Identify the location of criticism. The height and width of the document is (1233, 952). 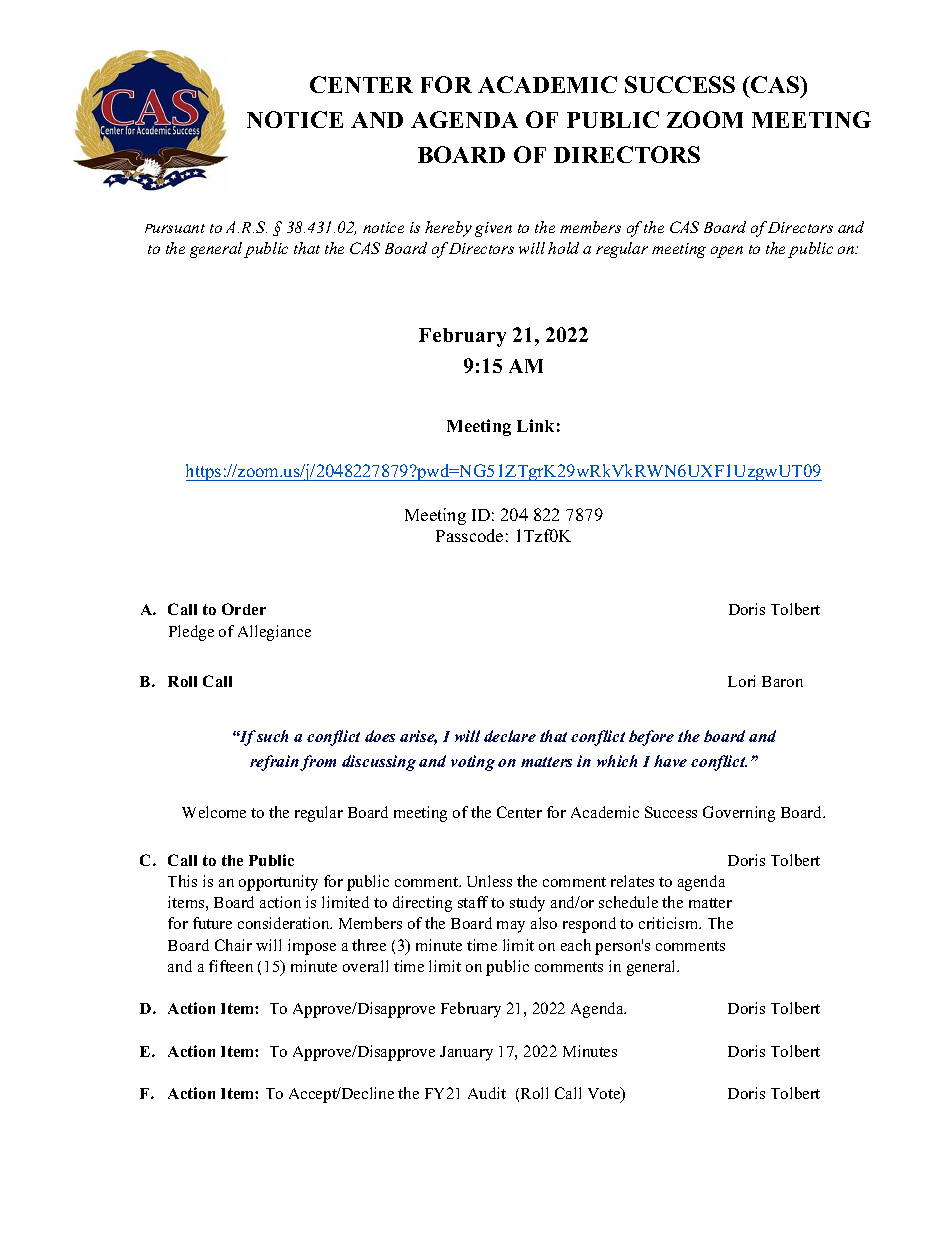
(670, 923).
